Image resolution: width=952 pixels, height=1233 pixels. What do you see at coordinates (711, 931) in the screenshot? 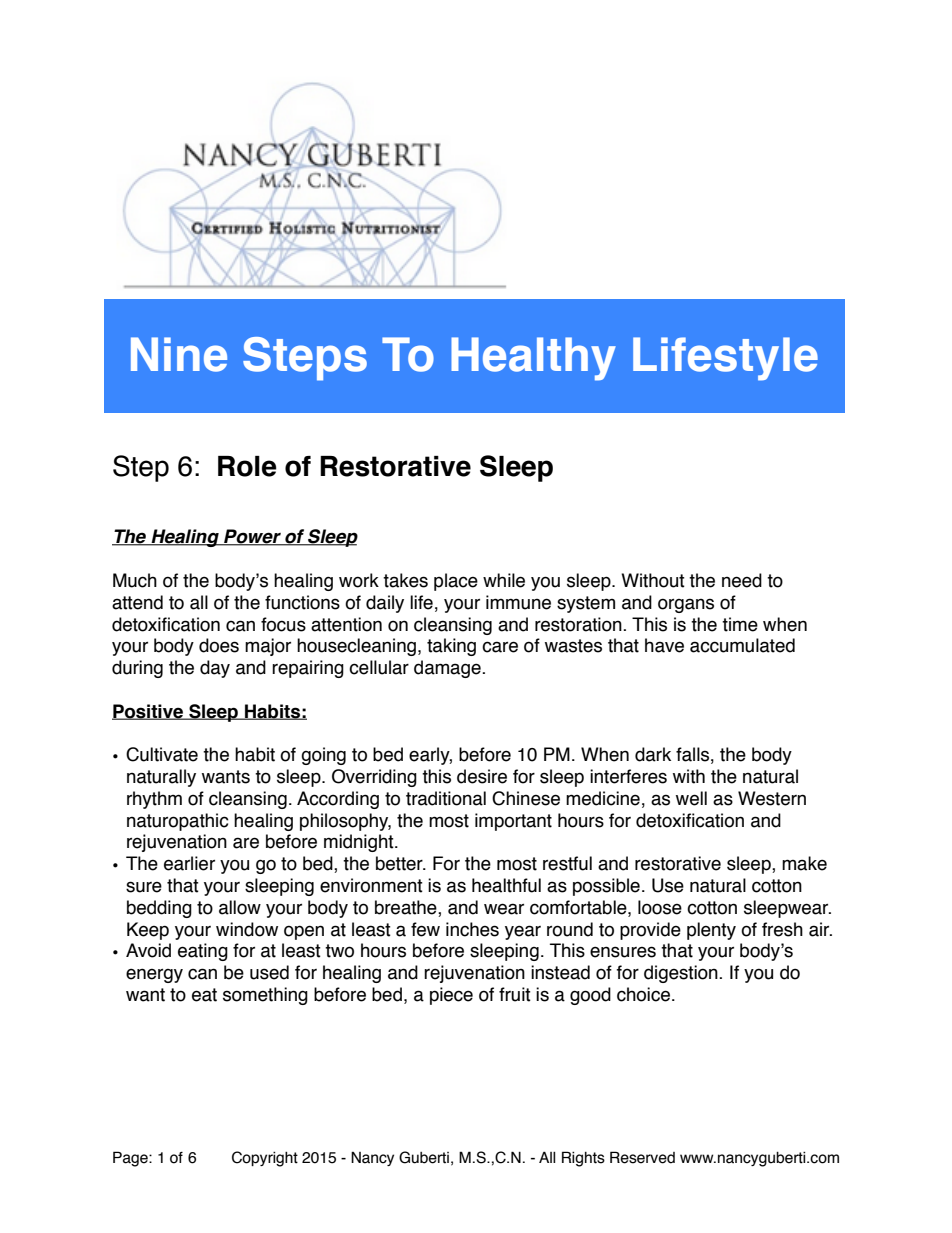
I see `plenty` at bounding box center [711, 931].
